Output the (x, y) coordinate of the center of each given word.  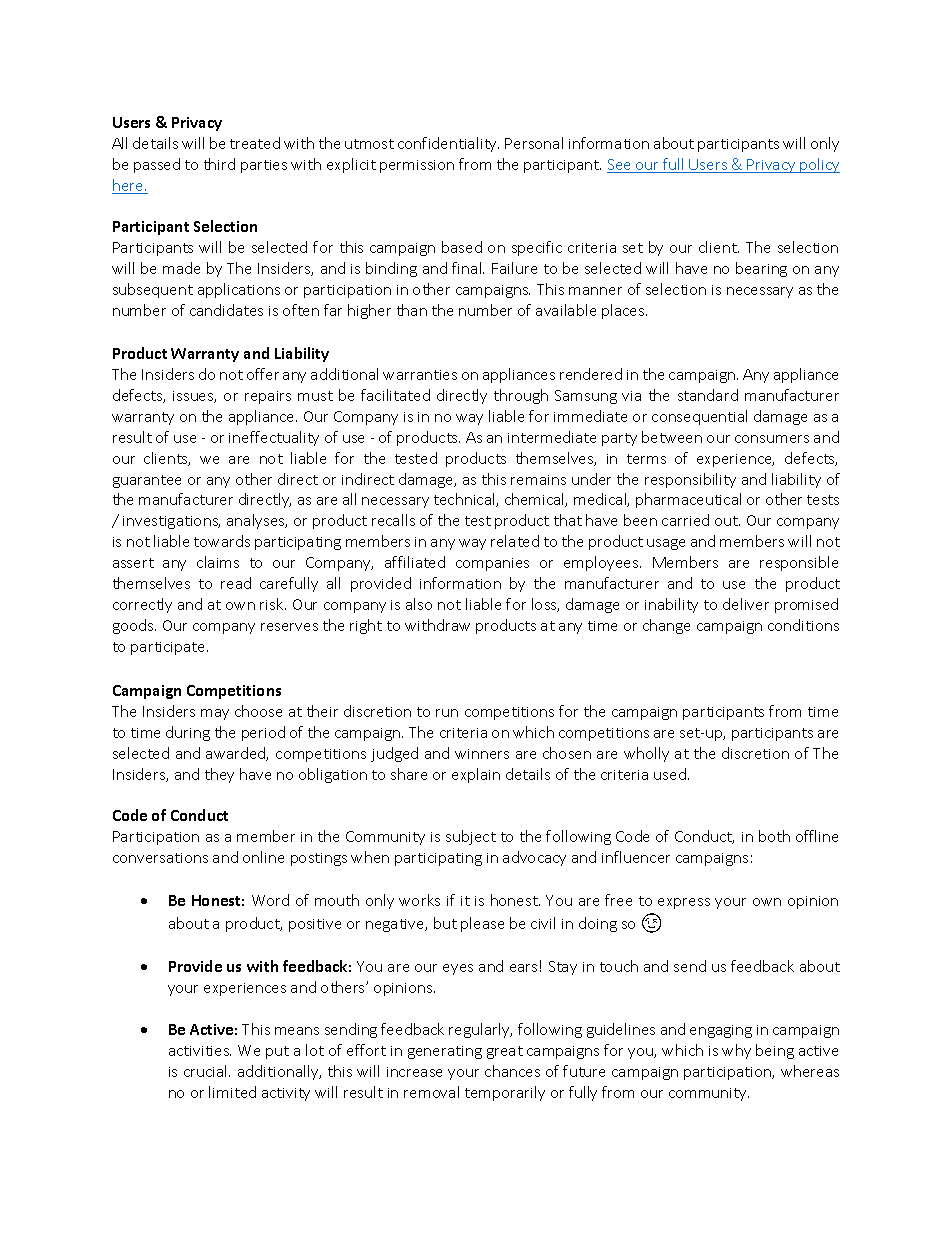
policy (819, 165)
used (670, 774)
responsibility (690, 480)
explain (476, 775)
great (505, 1052)
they (219, 775)
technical (465, 500)
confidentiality (448, 144)
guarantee (147, 481)
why (736, 1051)
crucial (207, 1071)
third (219, 164)
